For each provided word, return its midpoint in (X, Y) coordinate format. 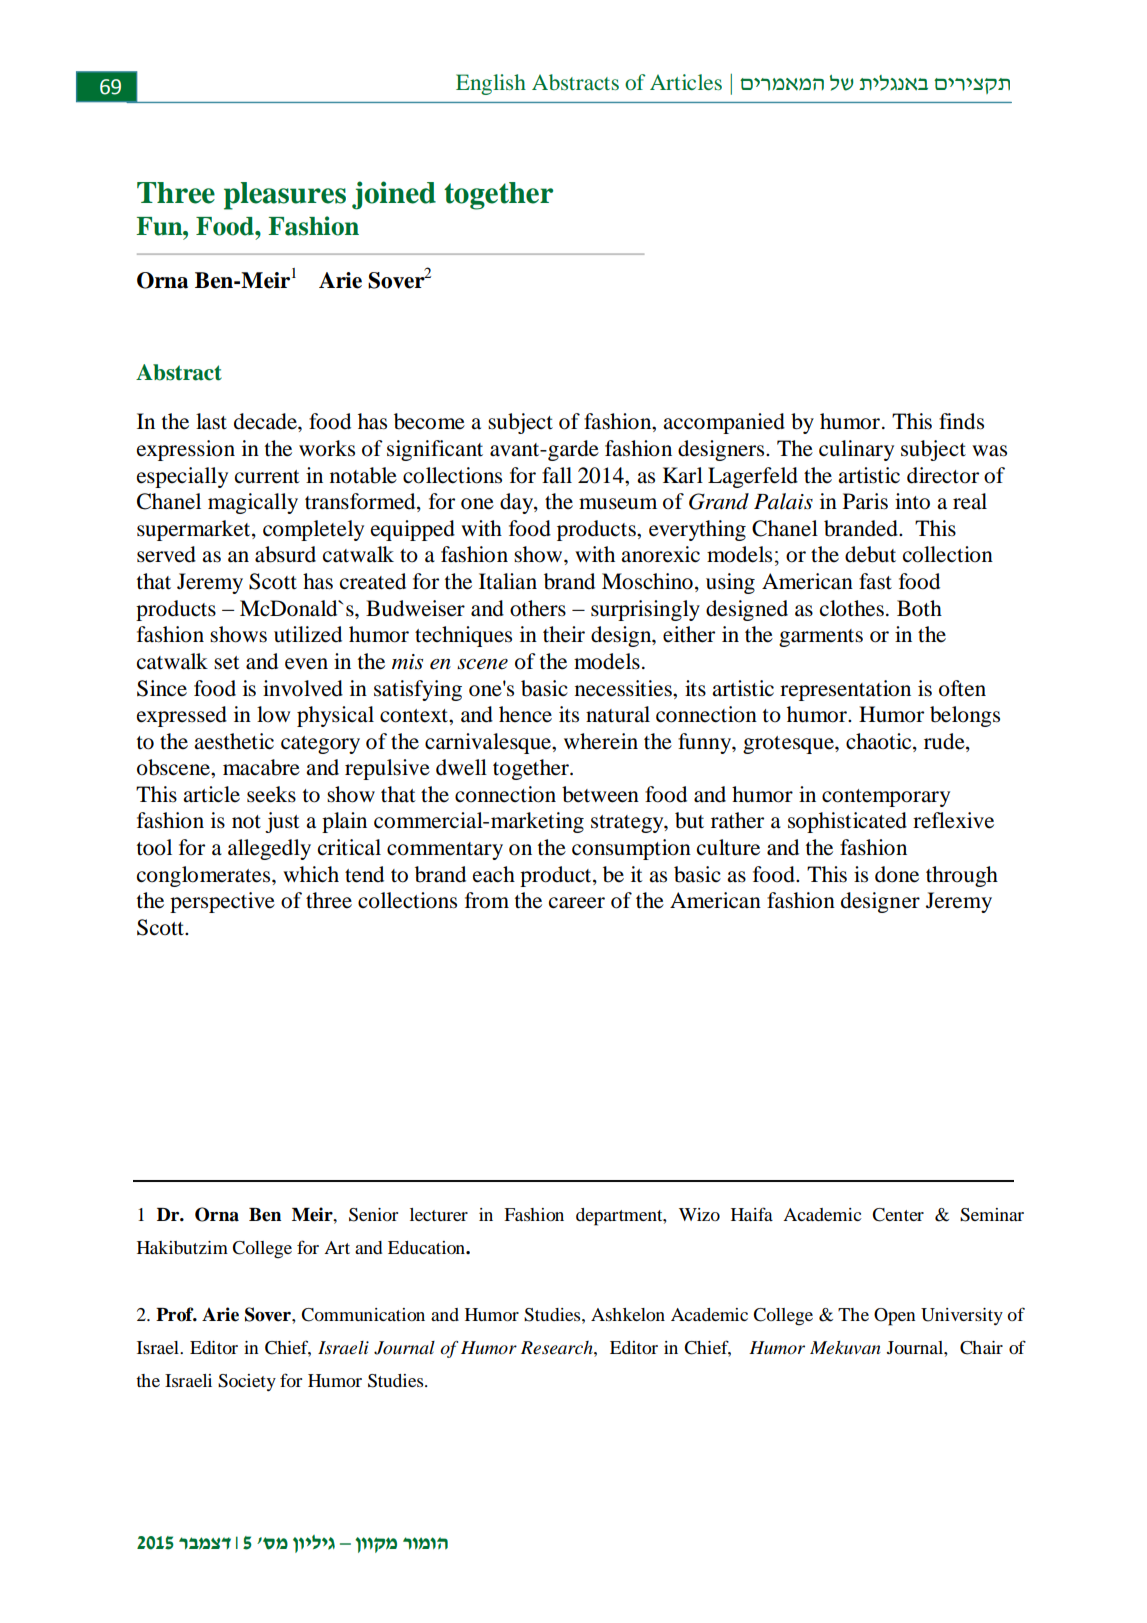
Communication (363, 1315)
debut (870, 554)
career (577, 903)
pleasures (285, 196)
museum (618, 504)
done (897, 874)
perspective (222, 902)
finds (961, 421)
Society (247, 1382)
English (491, 84)
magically (253, 503)
